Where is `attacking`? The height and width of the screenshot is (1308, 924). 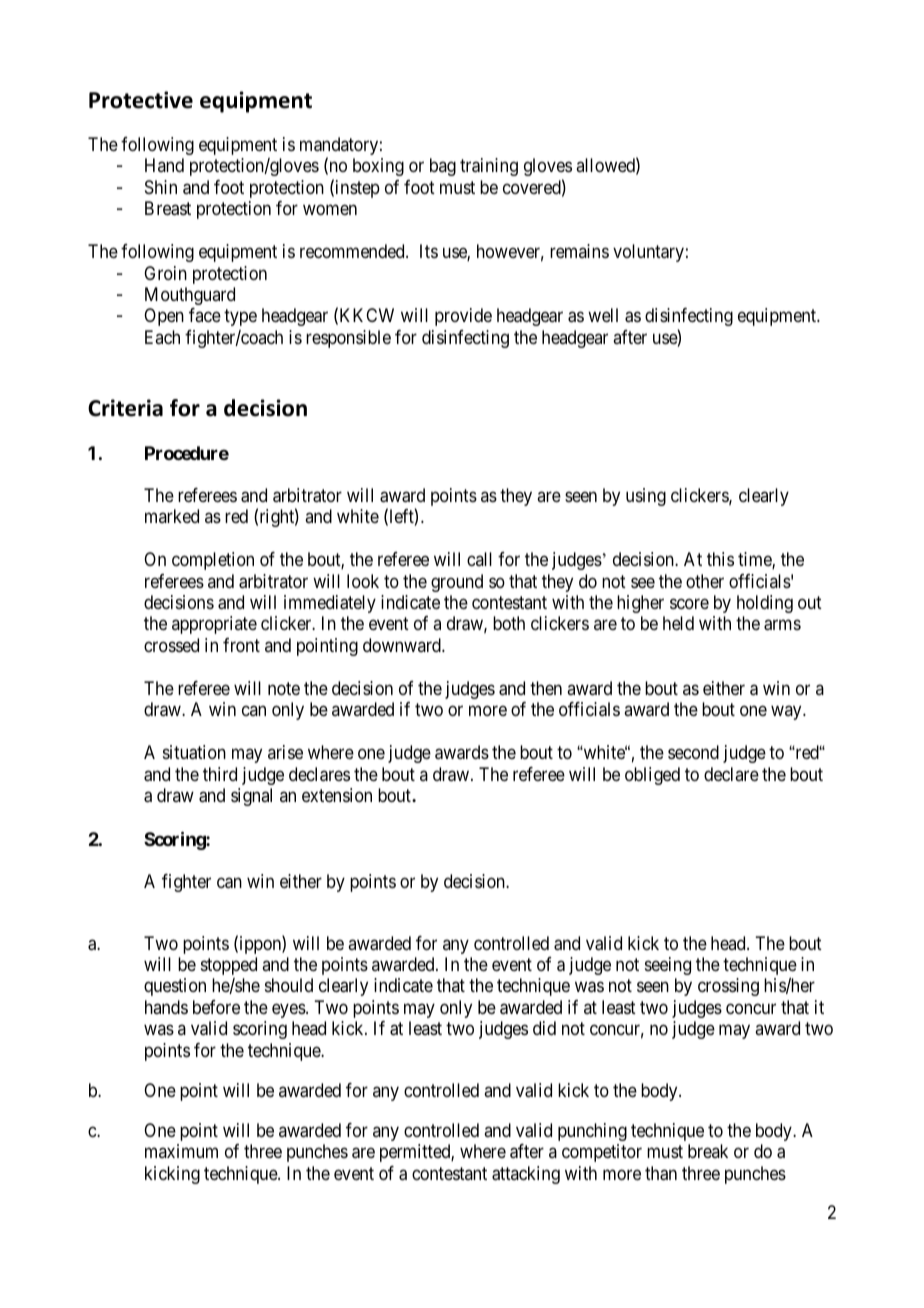
attacking is located at coordinates (526, 1175).
